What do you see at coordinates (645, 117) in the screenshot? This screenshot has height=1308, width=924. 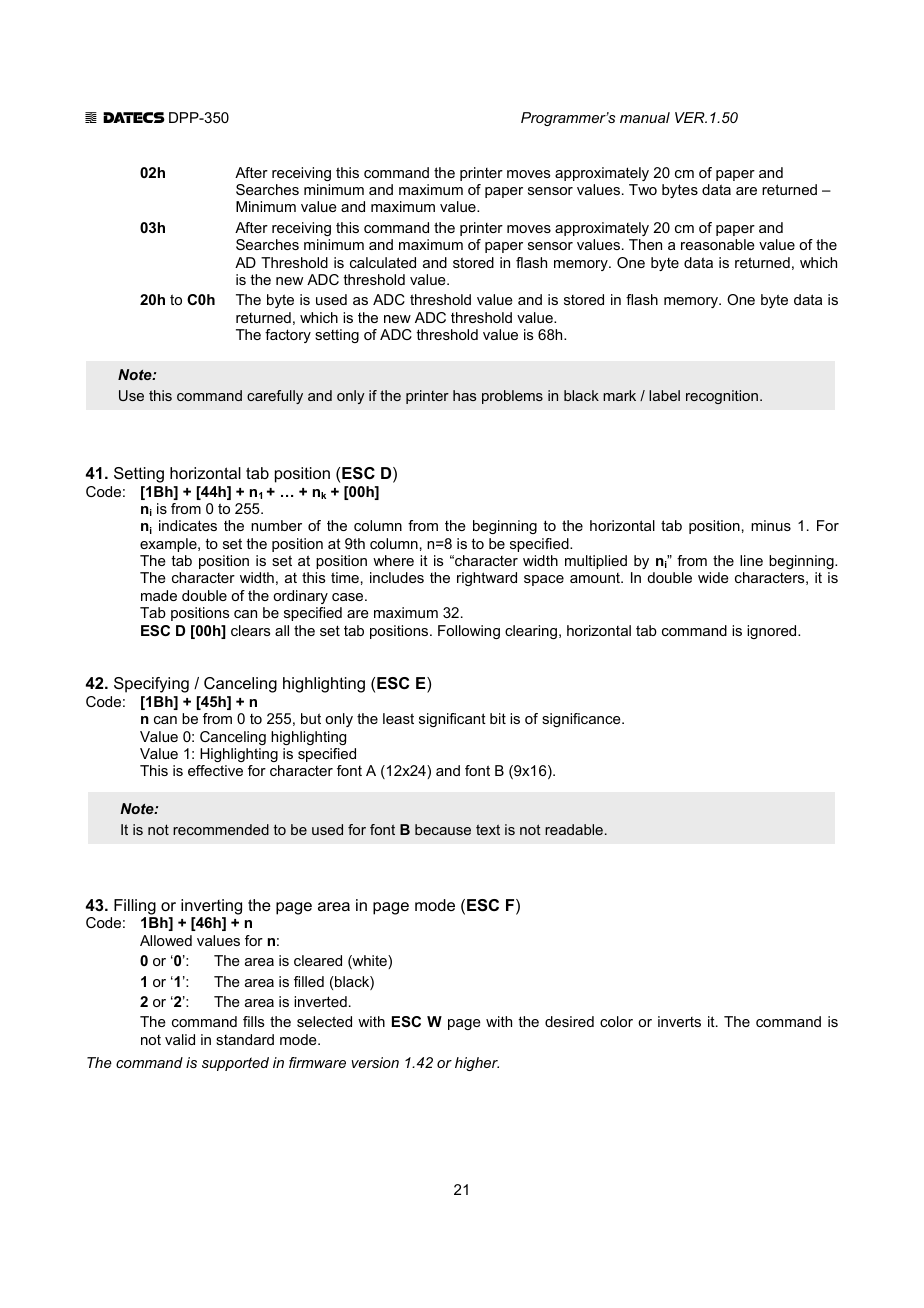 I see `manual` at bounding box center [645, 117].
